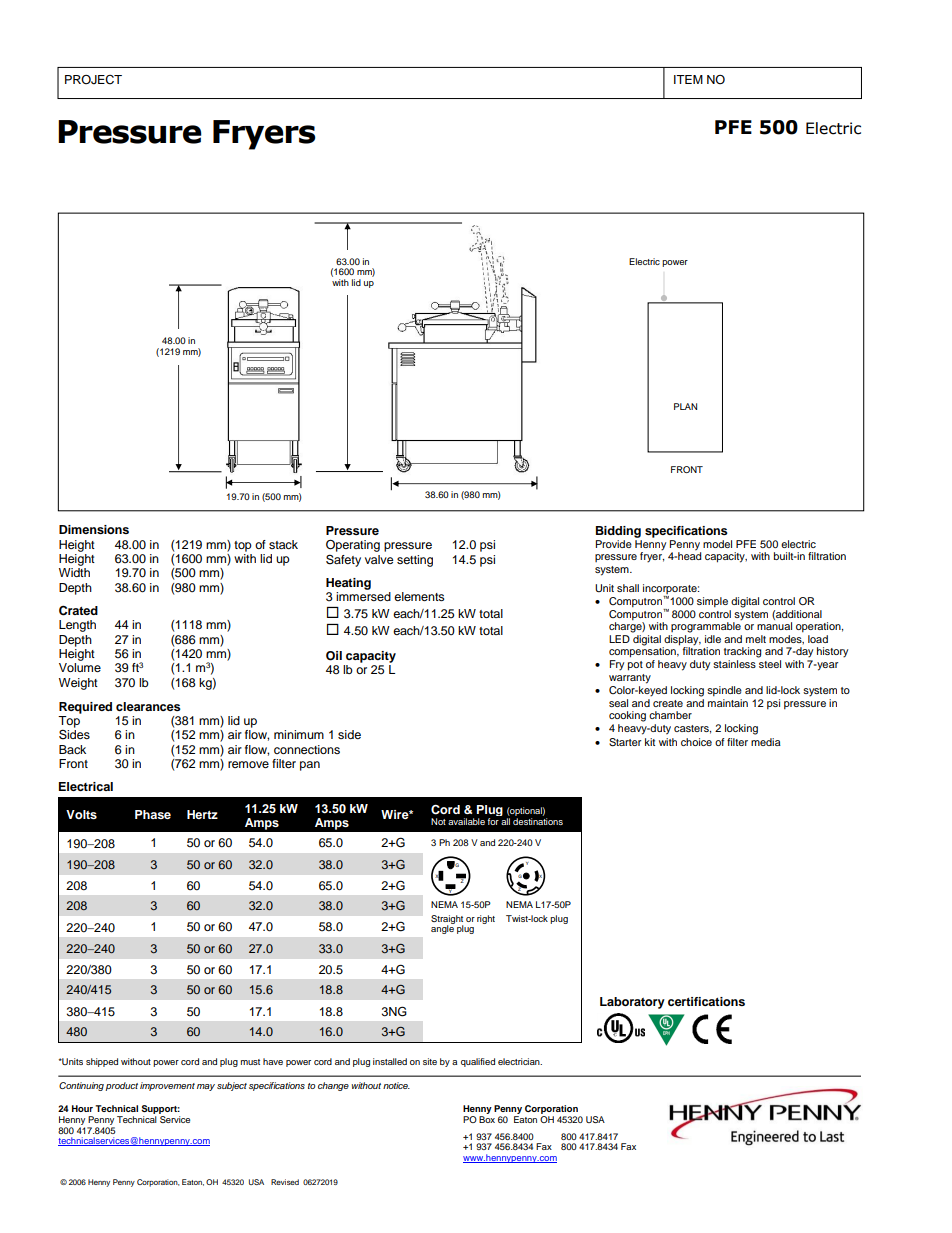 Image resolution: width=952 pixels, height=1233 pixels. I want to click on melt, so click(756, 639).
